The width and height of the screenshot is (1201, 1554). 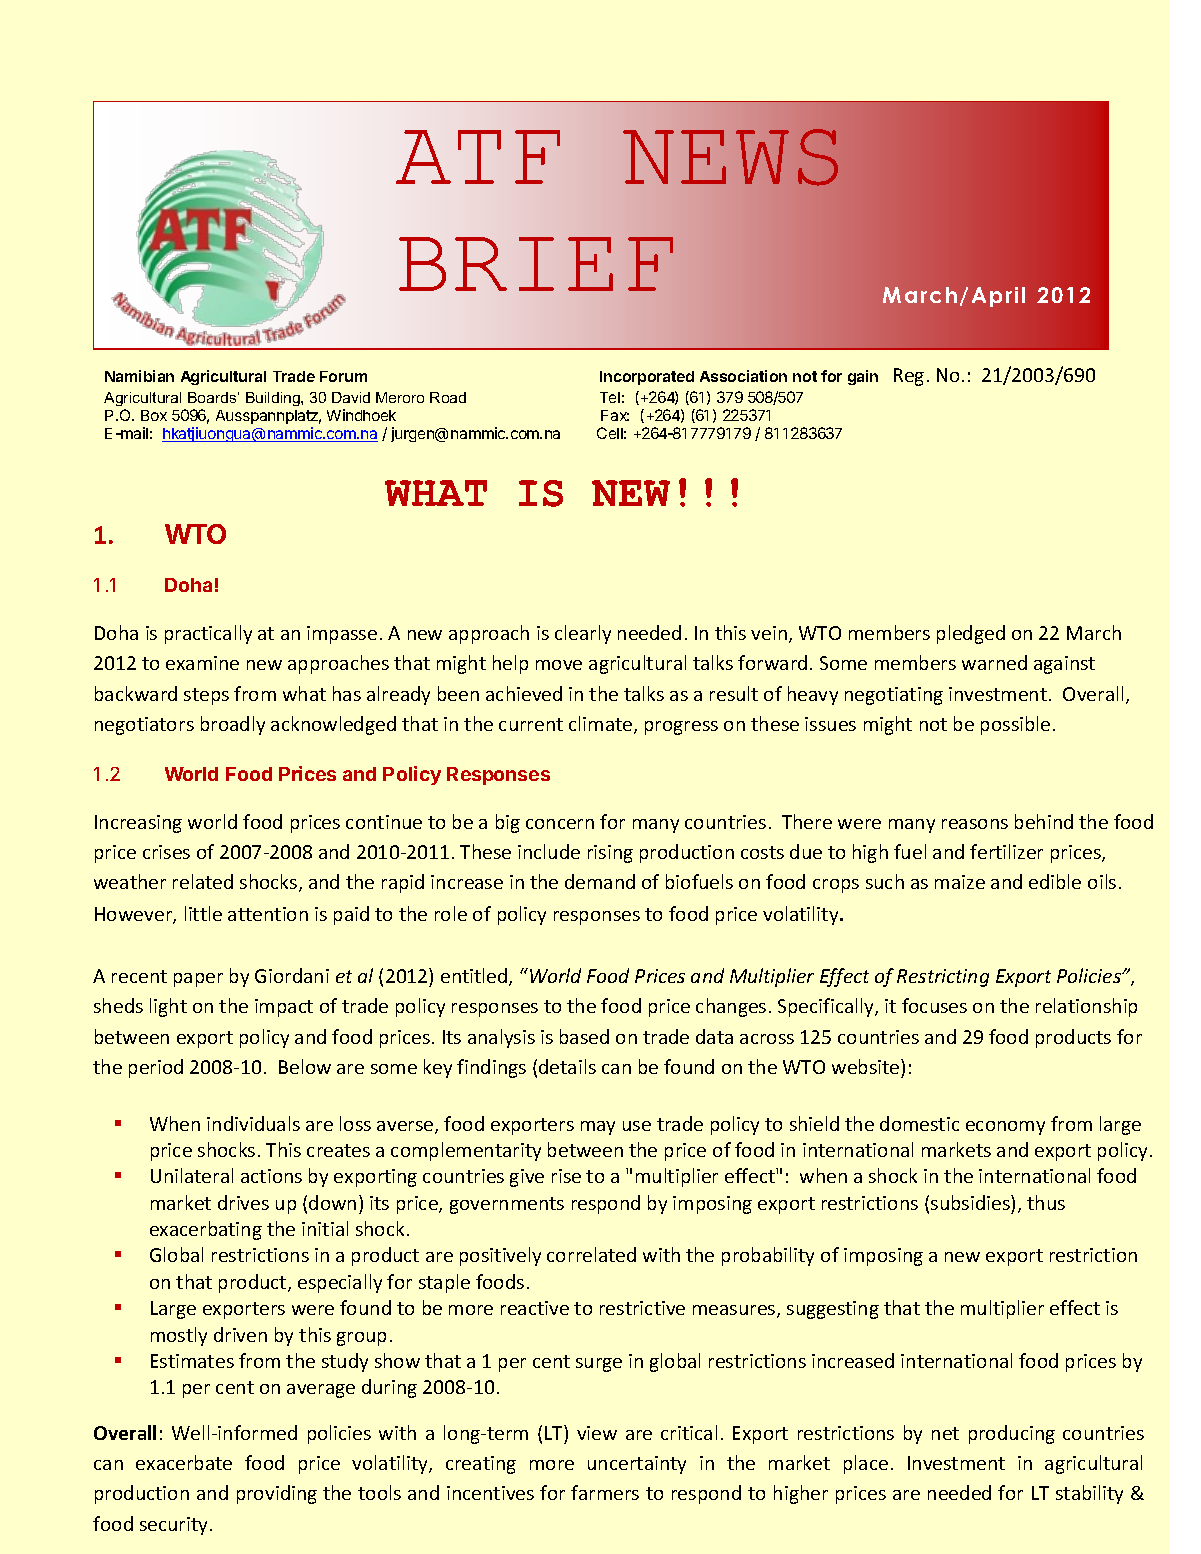 I want to click on NEWS, so click(x=730, y=157).
